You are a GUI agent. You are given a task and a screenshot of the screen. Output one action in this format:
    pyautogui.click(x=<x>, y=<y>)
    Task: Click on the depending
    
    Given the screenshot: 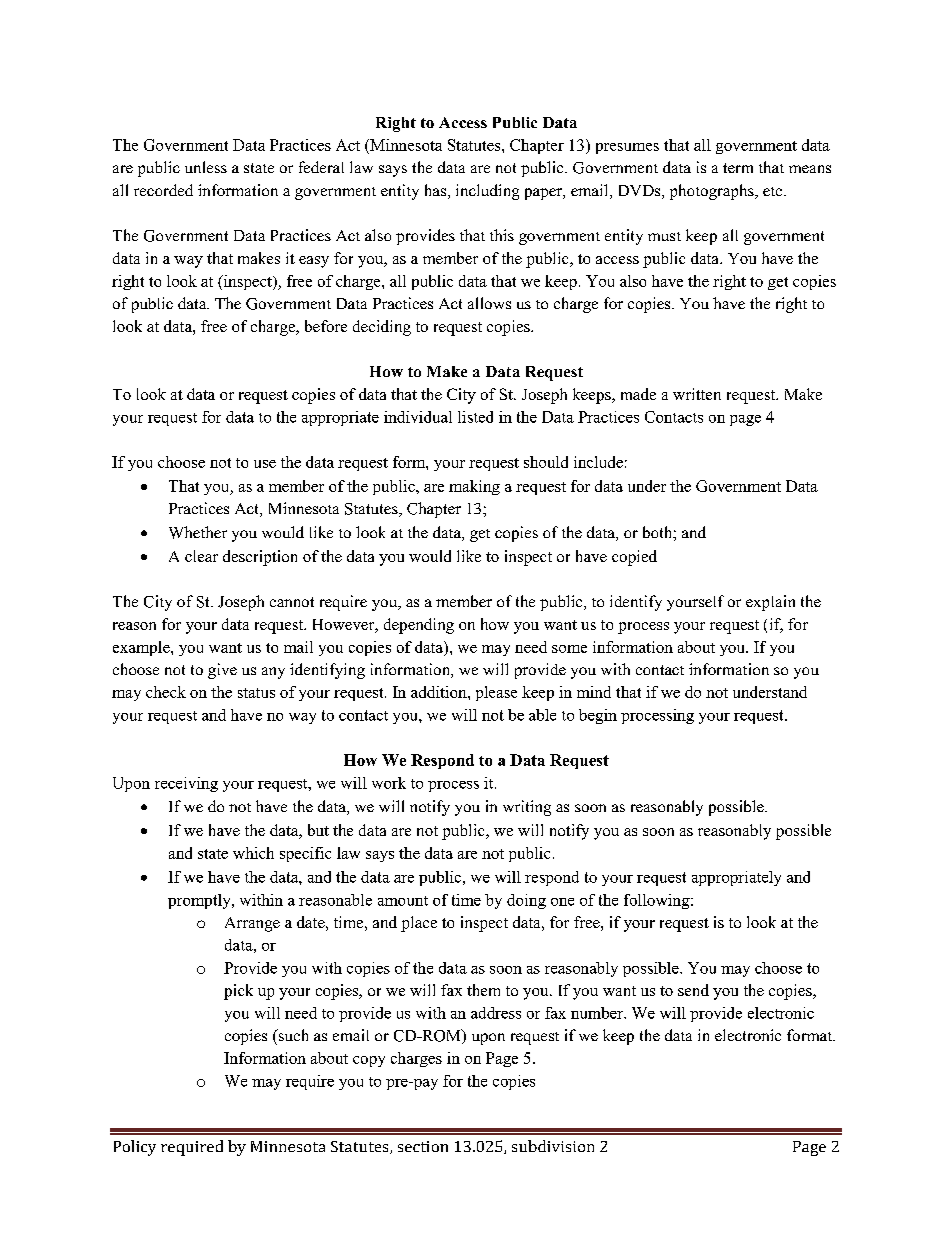 What is the action you would take?
    pyautogui.click(x=419, y=626)
